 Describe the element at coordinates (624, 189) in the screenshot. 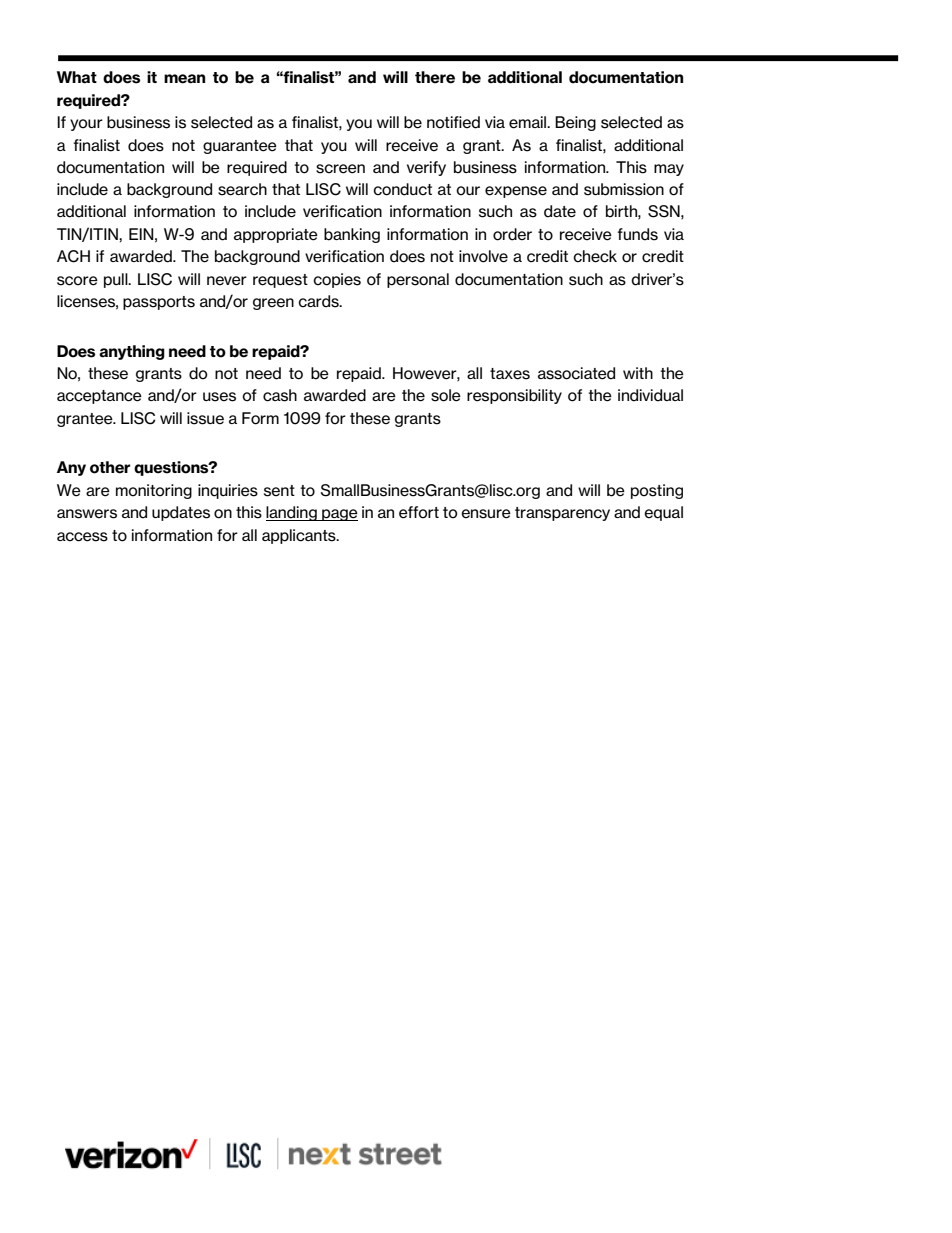

I see `submission` at that location.
